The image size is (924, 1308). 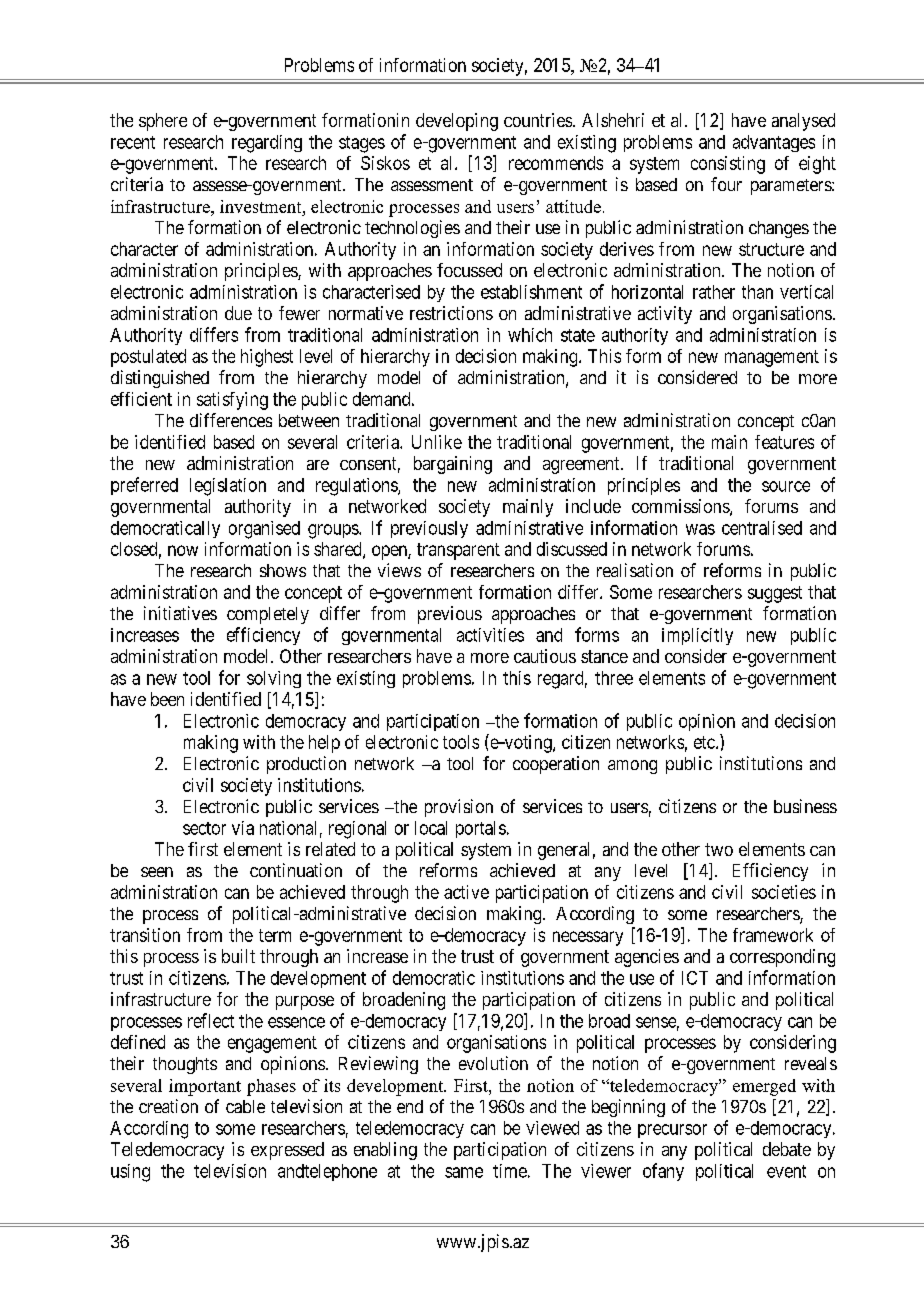 What do you see at coordinates (163, 122) in the screenshot?
I see `sphere` at bounding box center [163, 122].
